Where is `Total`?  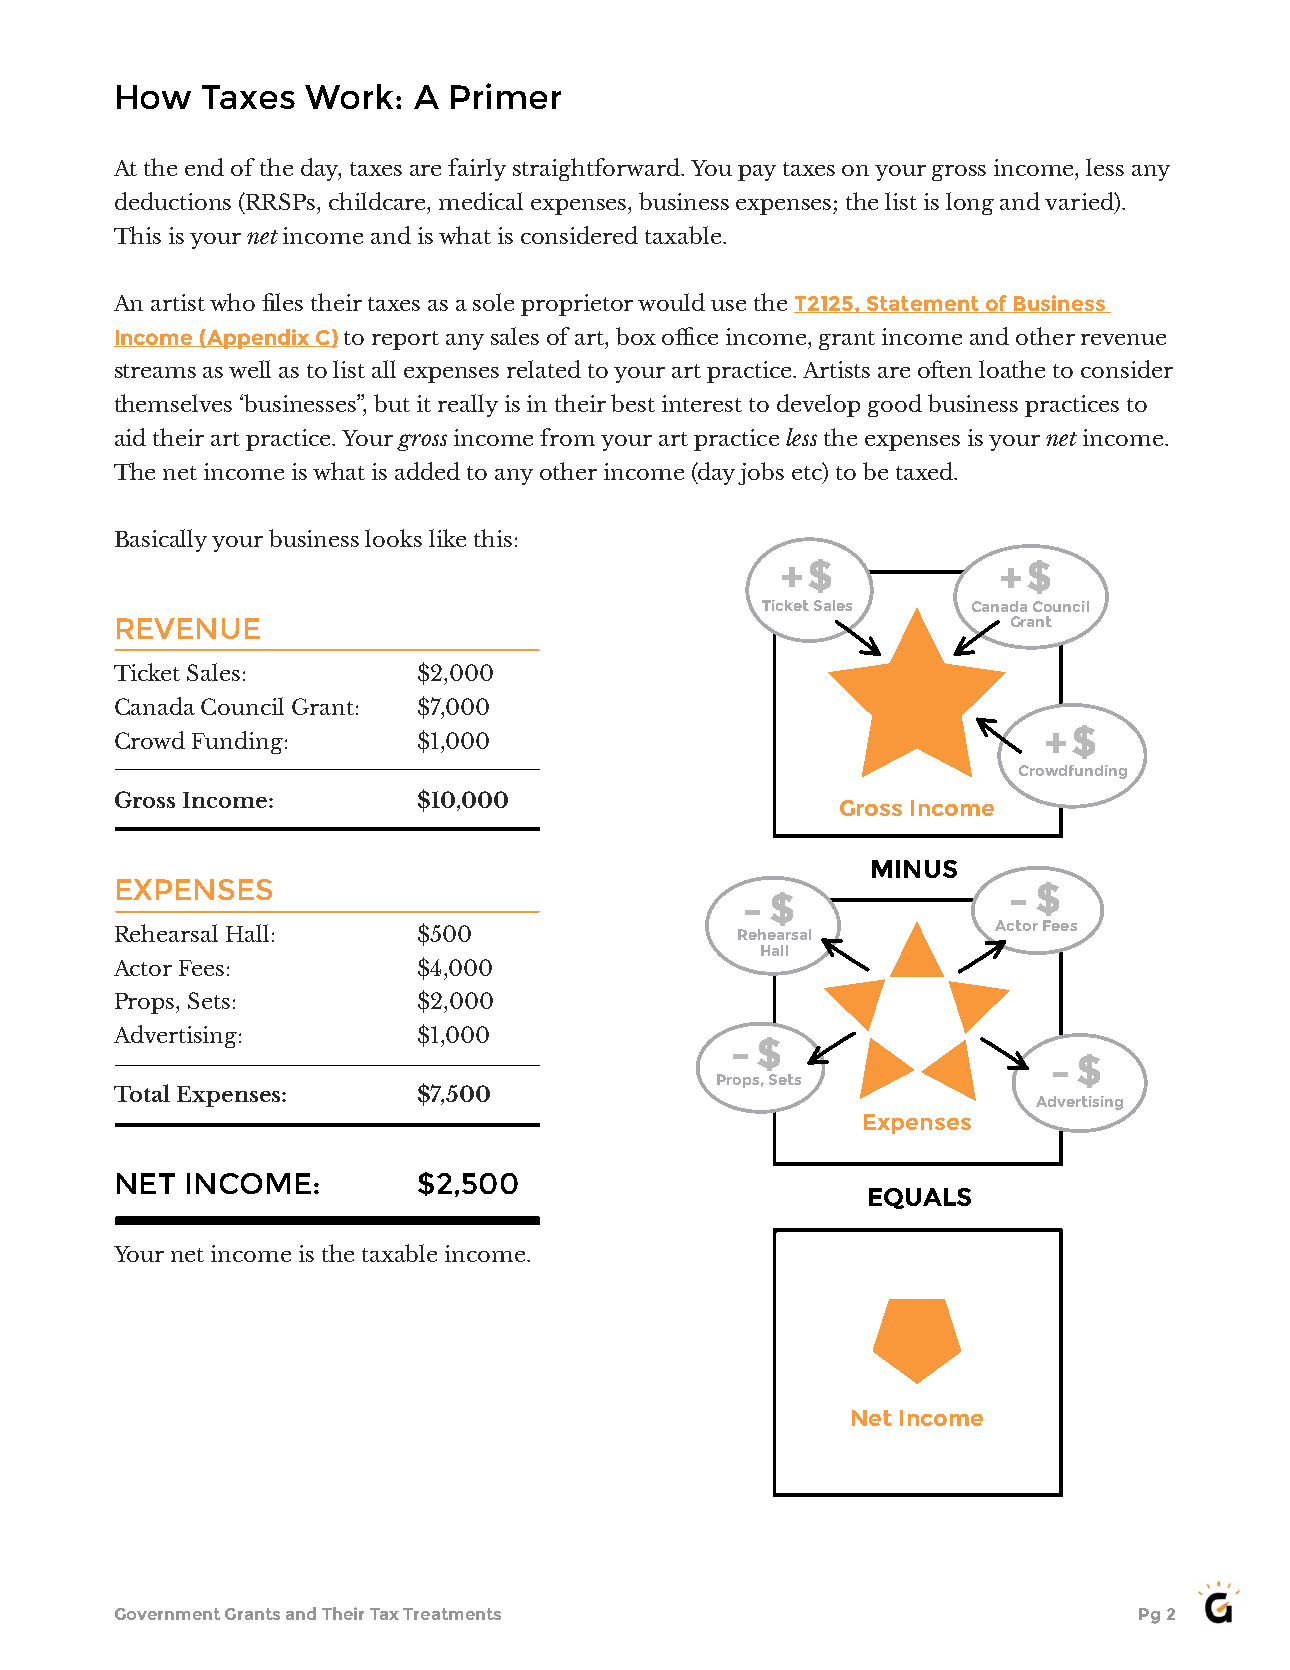 Total is located at coordinates (142, 1093).
